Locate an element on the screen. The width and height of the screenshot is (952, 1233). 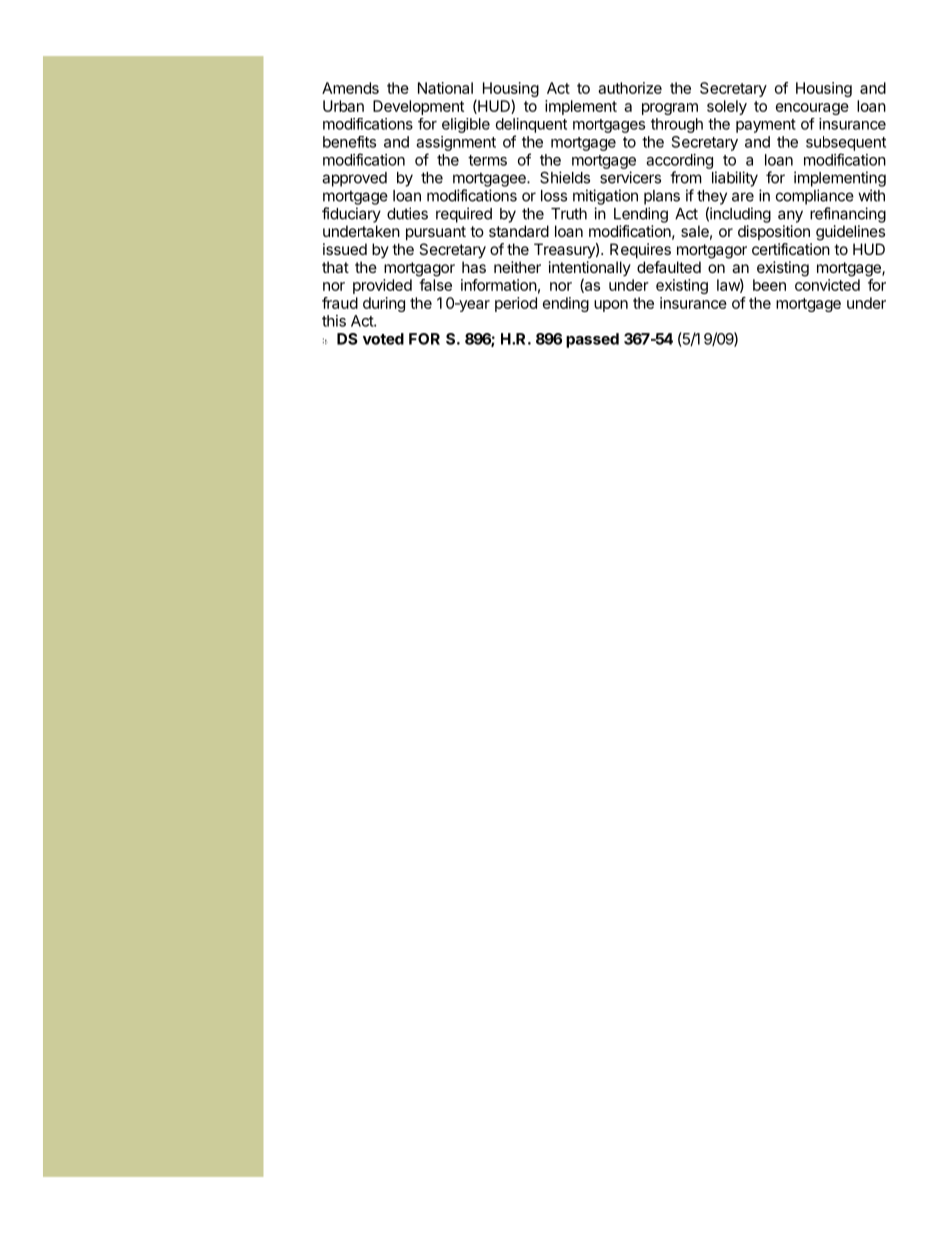
provided is located at coordinates (382, 286).
